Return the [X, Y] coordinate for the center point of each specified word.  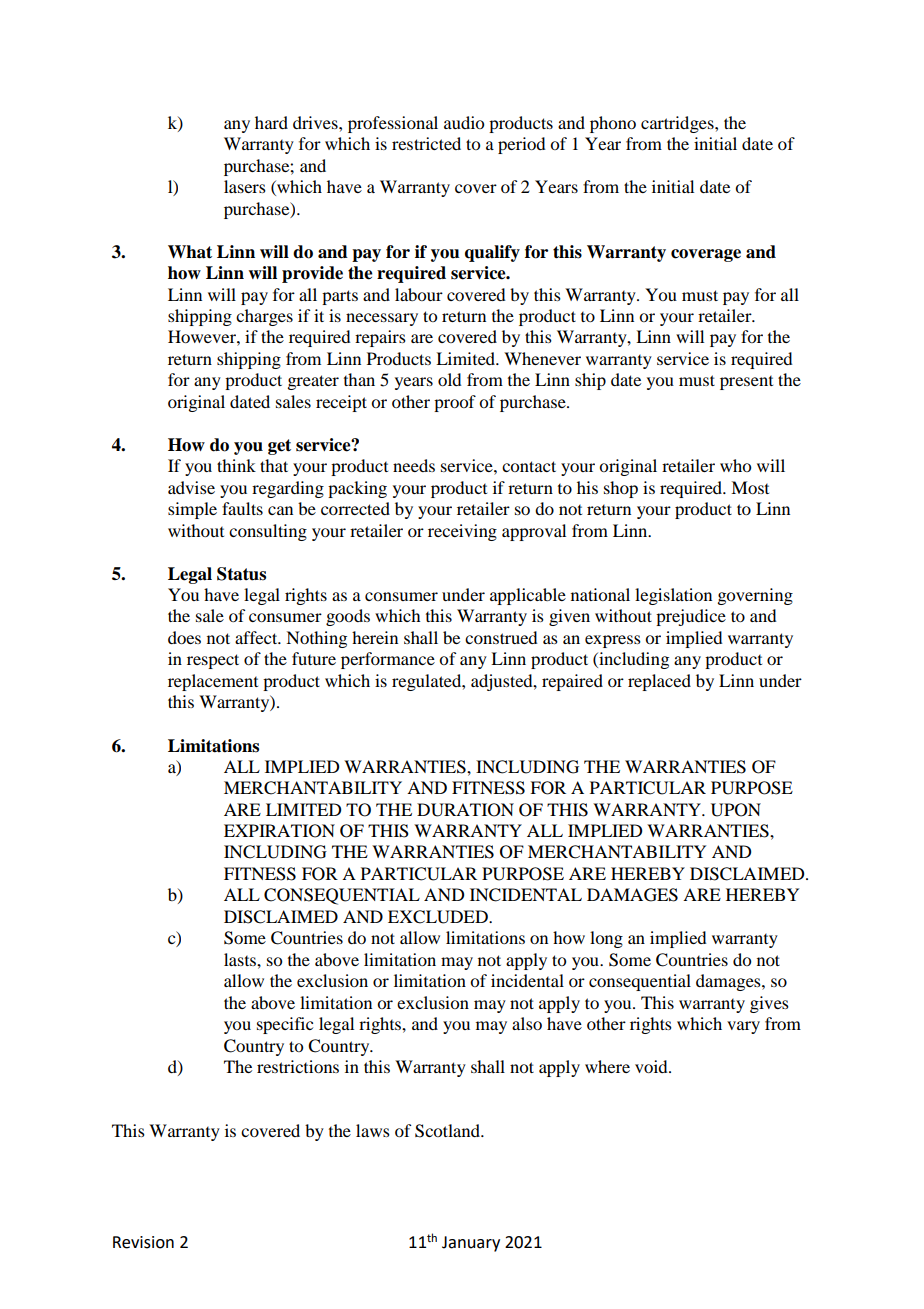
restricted [426, 143]
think [236, 465]
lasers [245, 186]
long [606, 939]
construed [501, 637]
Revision [143, 1242]
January [471, 1244]
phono [613, 124]
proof [455, 403]
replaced [659, 682]
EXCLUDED [439, 917]
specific [285, 1025]
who [735, 465]
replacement [213, 682]
